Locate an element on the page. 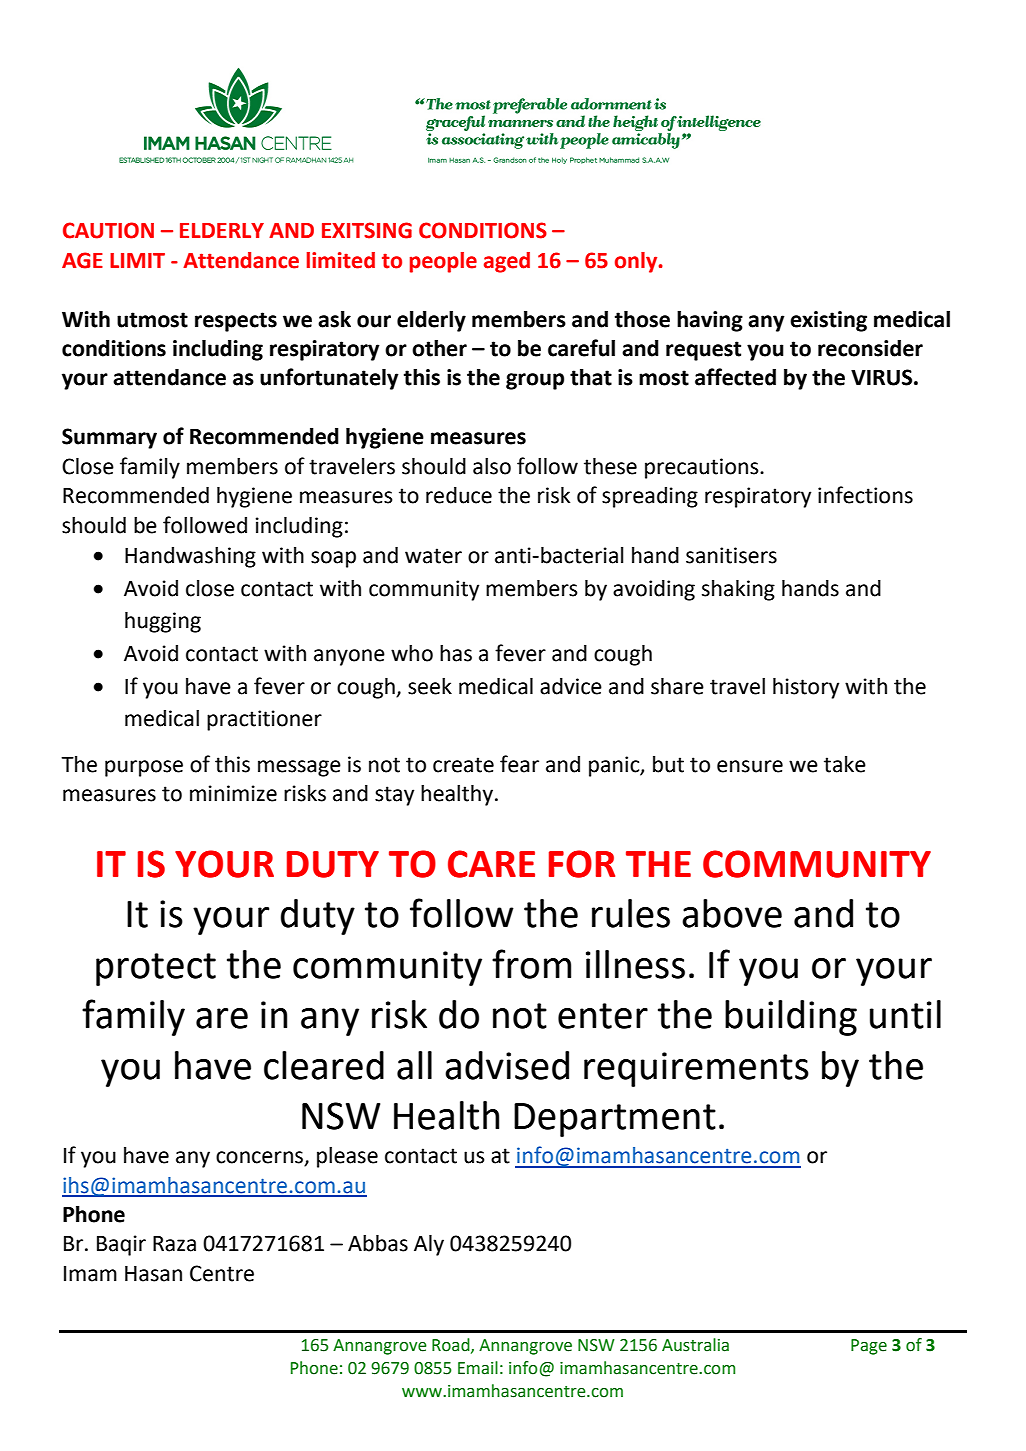  from is located at coordinates (531, 964).
